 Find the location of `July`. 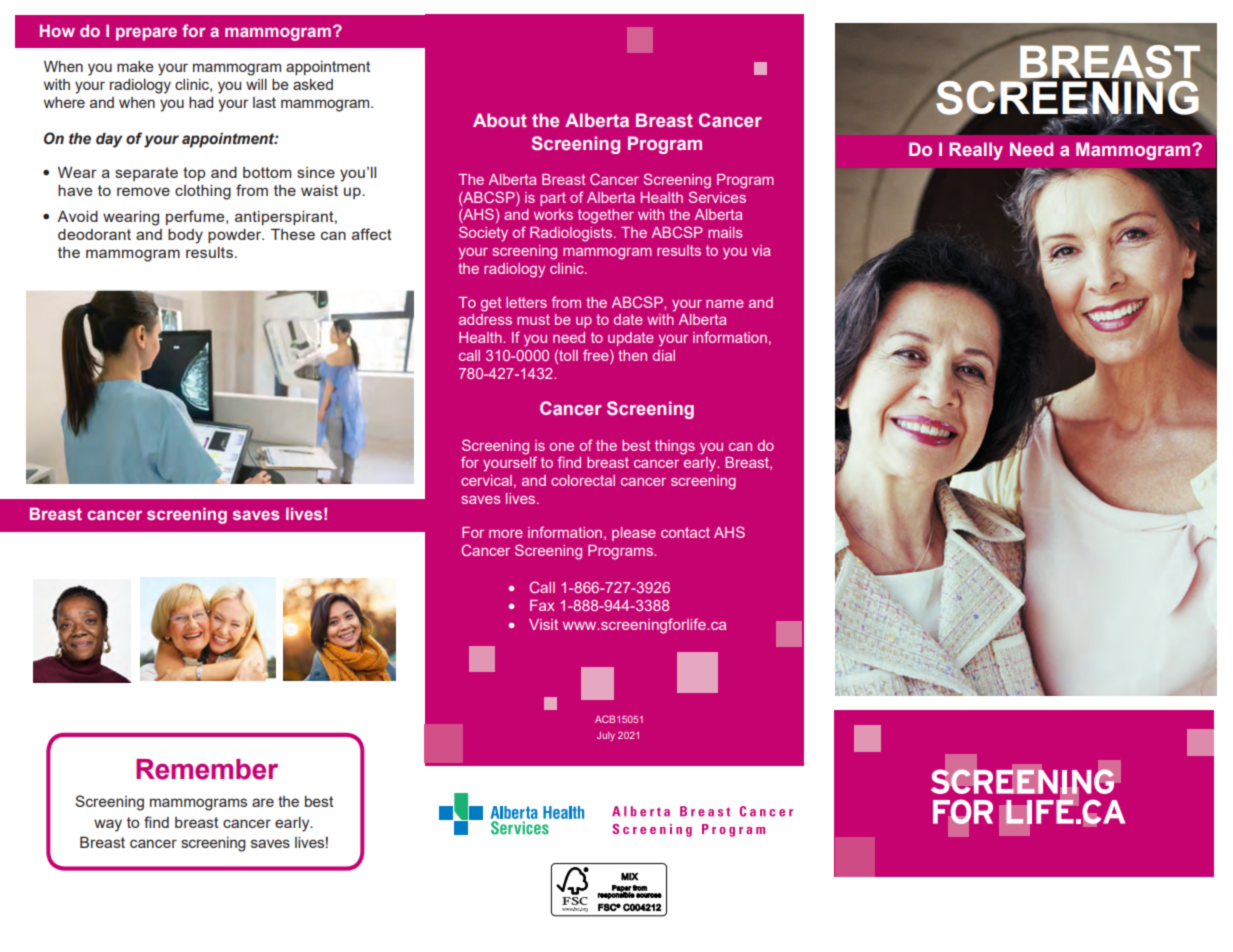

July is located at coordinates (606, 736).
